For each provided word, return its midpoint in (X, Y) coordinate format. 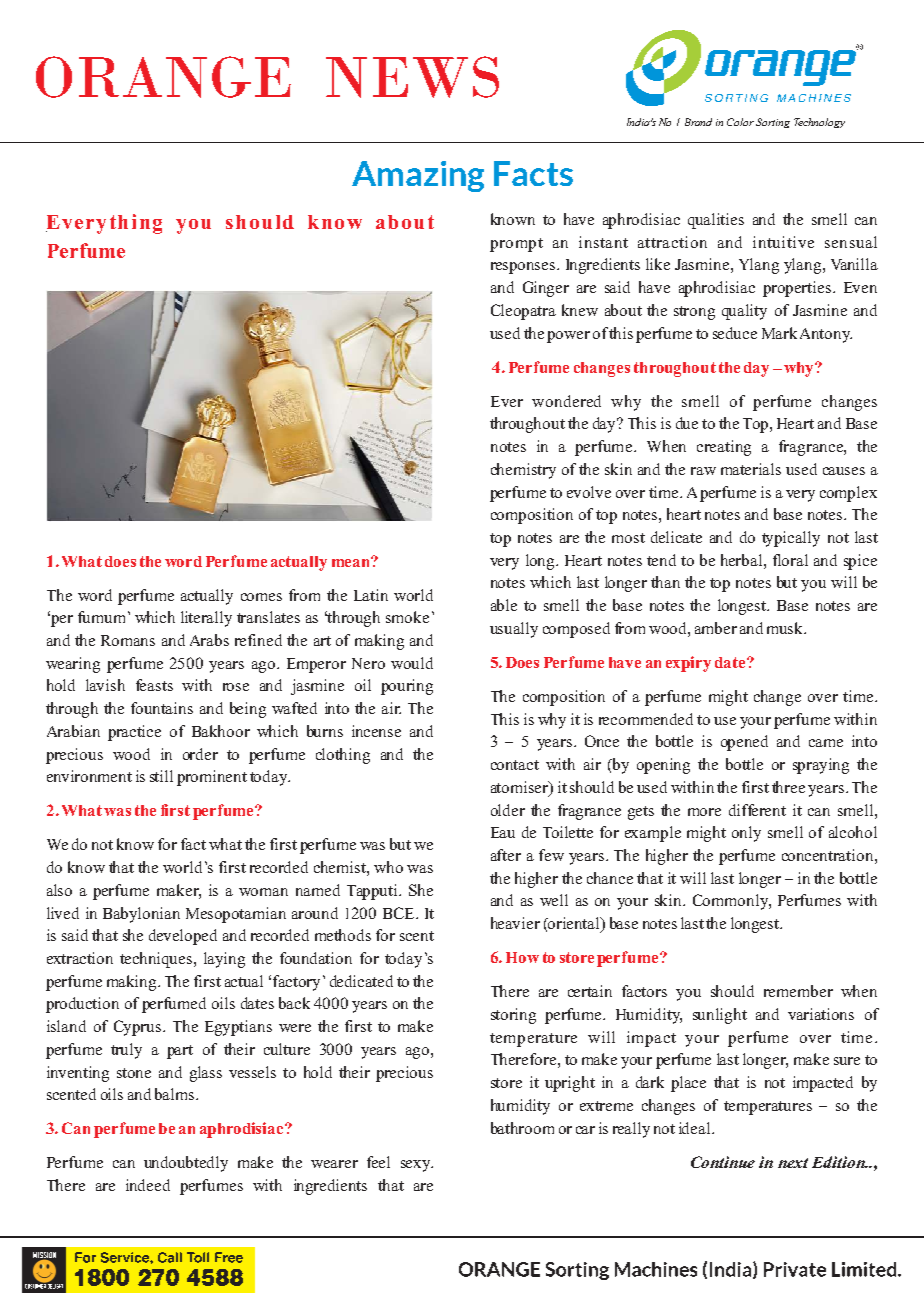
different (757, 810)
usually (514, 630)
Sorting (773, 123)
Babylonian (141, 915)
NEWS (412, 77)
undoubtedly (186, 1164)
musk (786, 628)
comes (261, 597)
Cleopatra (523, 312)
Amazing (418, 176)
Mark (779, 333)
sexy (417, 1166)
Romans (128, 640)
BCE (400, 913)
